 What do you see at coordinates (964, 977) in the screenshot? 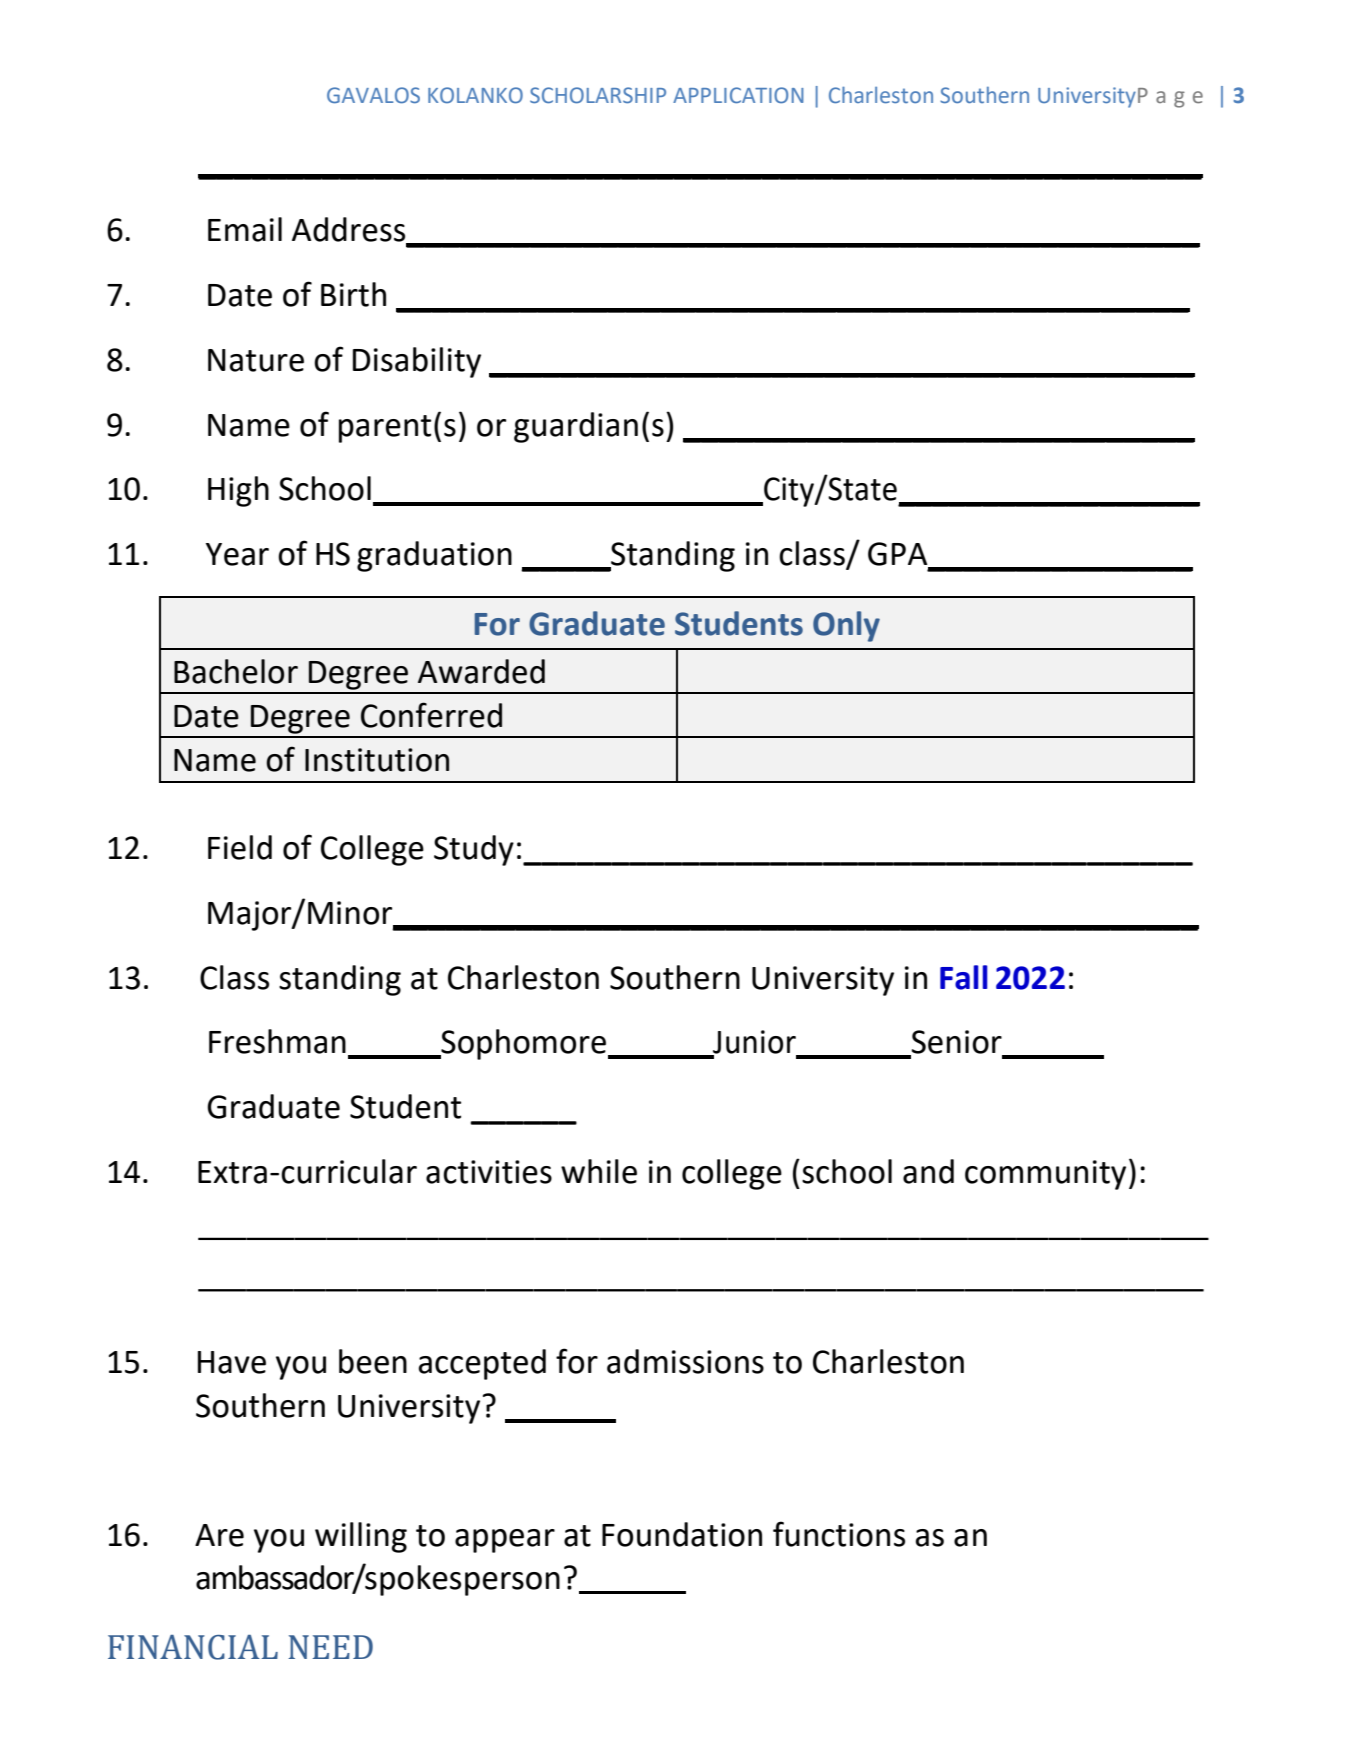
I see `Fall` at bounding box center [964, 977].
